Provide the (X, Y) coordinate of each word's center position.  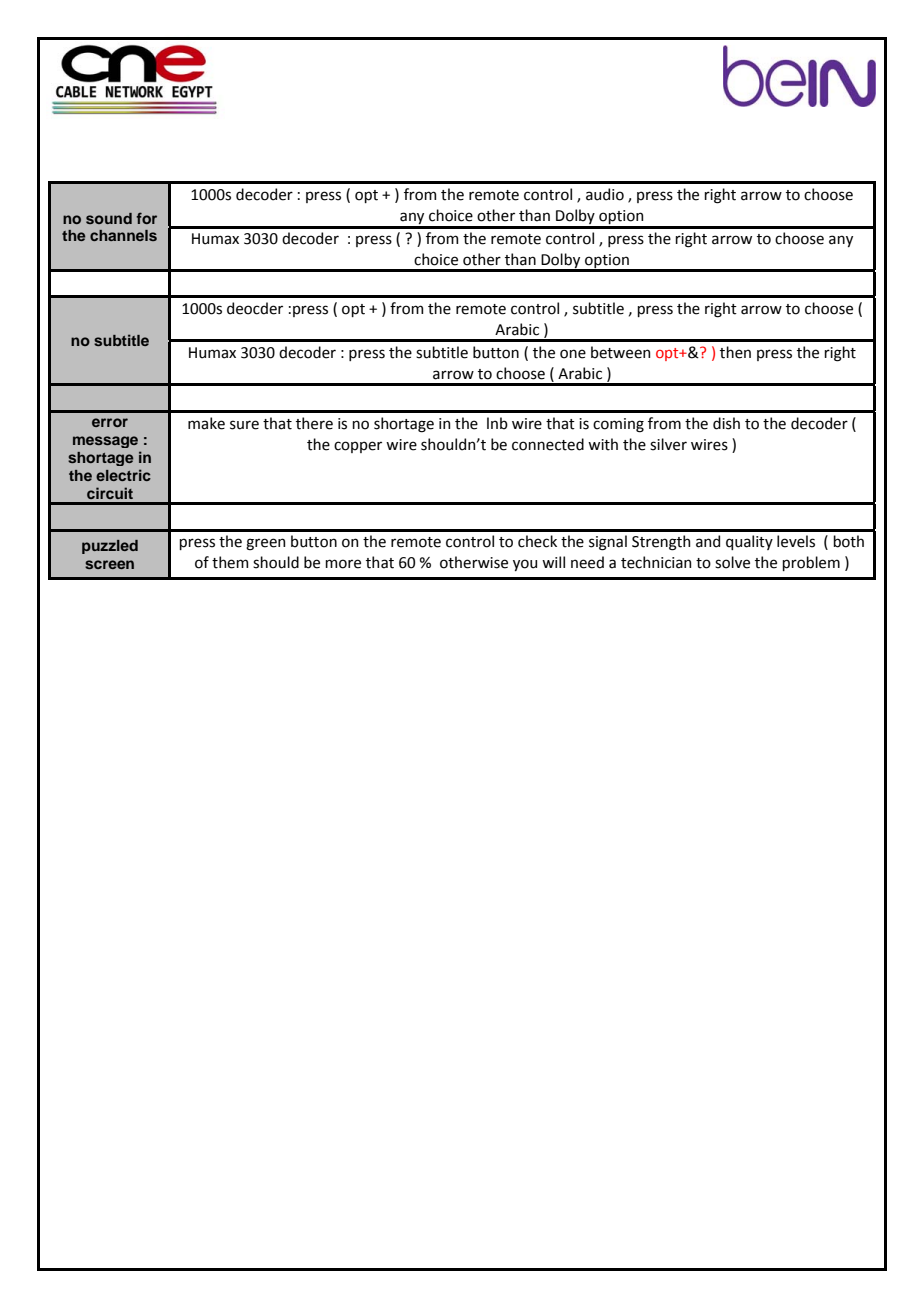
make (206, 423)
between (620, 352)
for (146, 218)
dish (726, 423)
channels (123, 235)
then (735, 352)
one (573, 354)
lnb (497, 423)
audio (605, 194)
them (230, 562)
